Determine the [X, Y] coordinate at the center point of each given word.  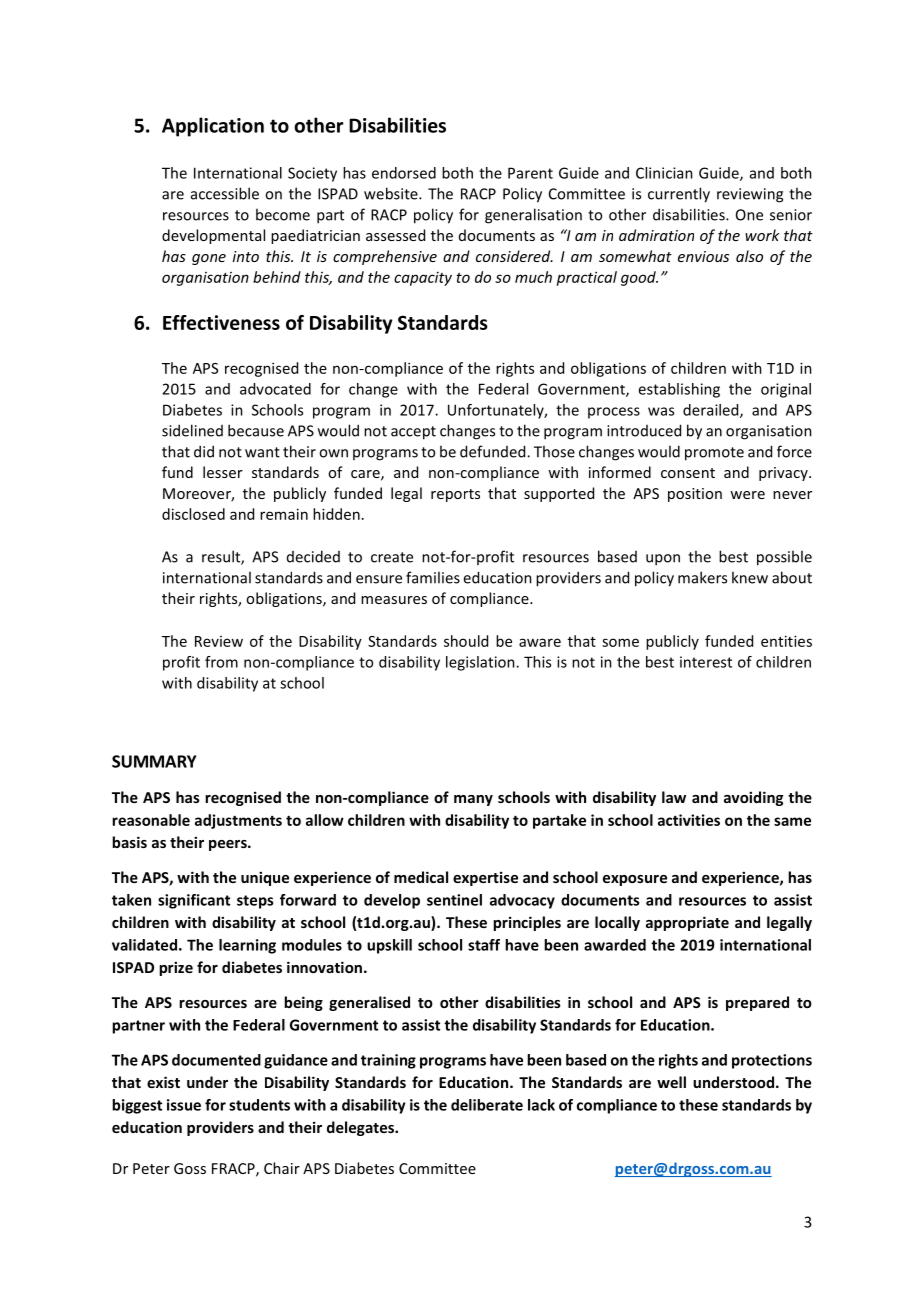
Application [213, 127]
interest [706, 662]
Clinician [664, 173]
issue [184, 1105]
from [221, 662]
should [466, 641]
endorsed [404, 173]
